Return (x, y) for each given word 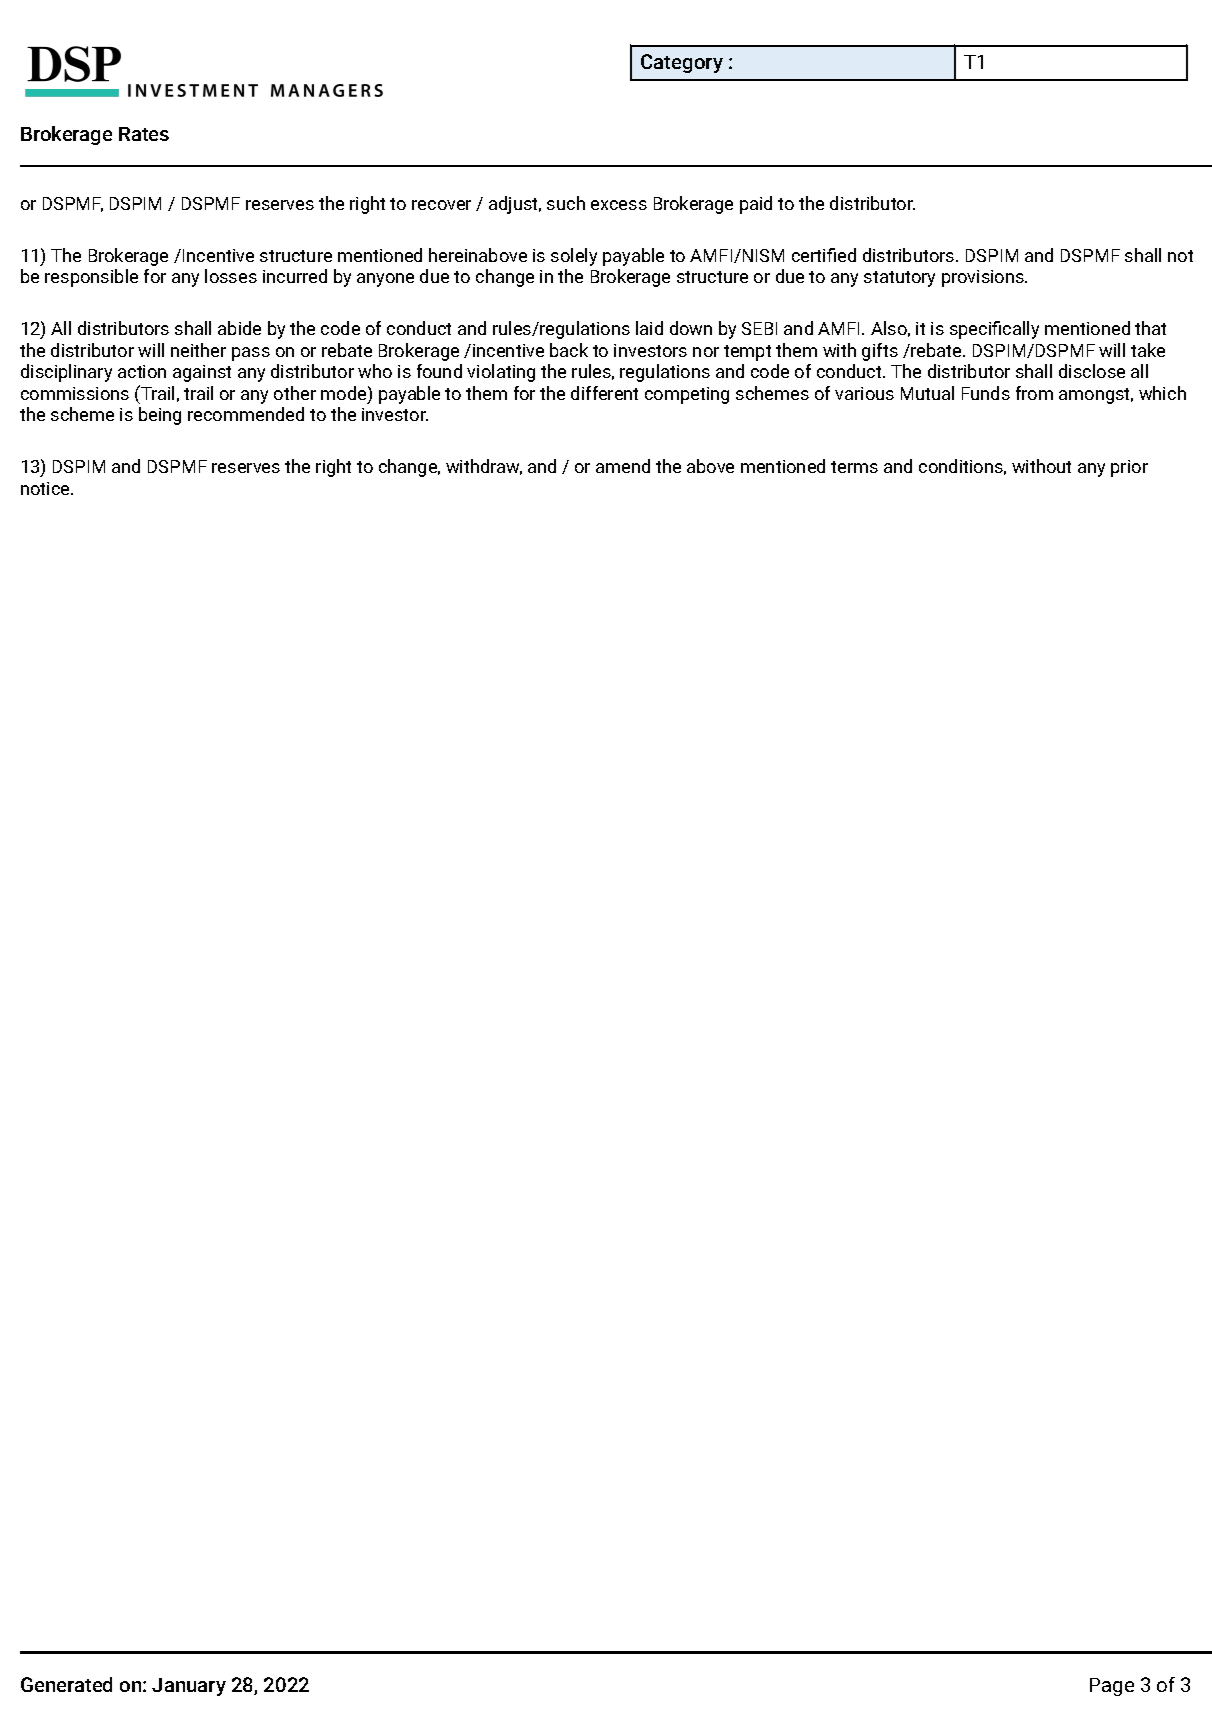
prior (1129, 468)
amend (623, 466)
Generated (66, 1684)
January (189, 1687)
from (1034, 393)
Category (682, 63)
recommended (246, 414)
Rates (144, 134)
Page (1112, 1687)
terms (854, 467)
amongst (1096, 396)
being (160, 416)
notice (46, 488)
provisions (984, 278)
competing (687, 395)
